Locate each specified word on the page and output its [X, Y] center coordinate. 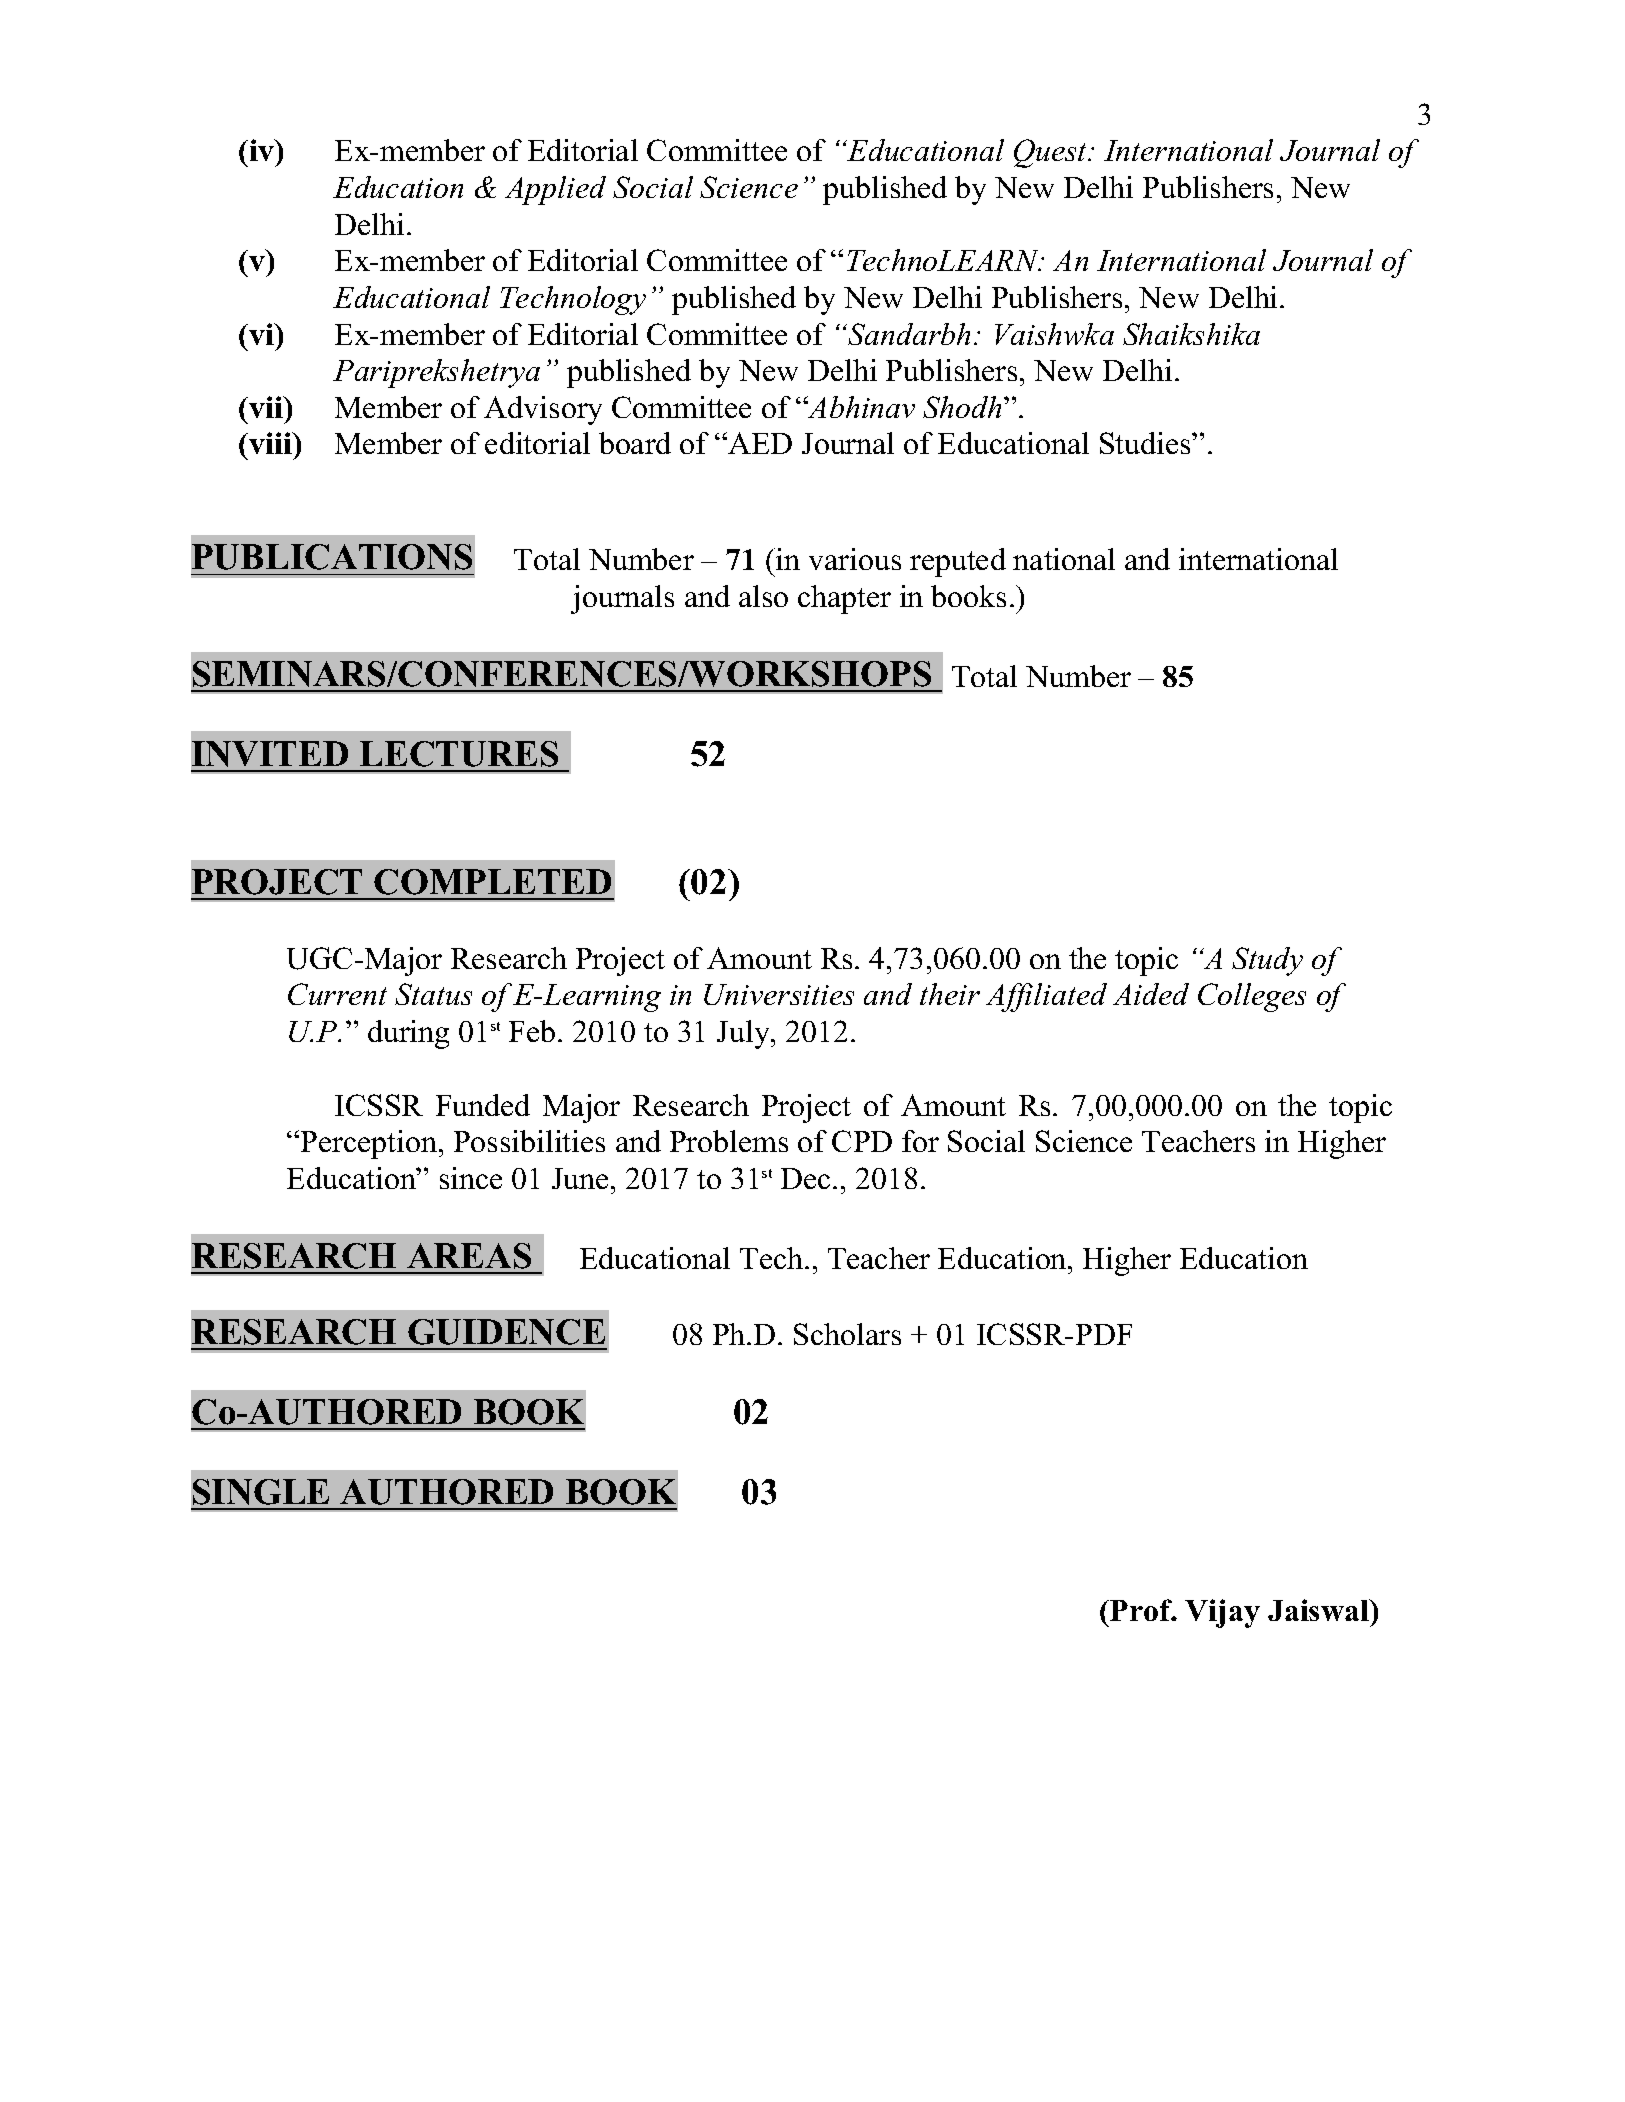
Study [1267, 961]
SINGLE [261, 1492]
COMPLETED [492, 882]
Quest [1052, 153]
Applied [555, 190]
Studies [1146, 443]
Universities [779, 994]
